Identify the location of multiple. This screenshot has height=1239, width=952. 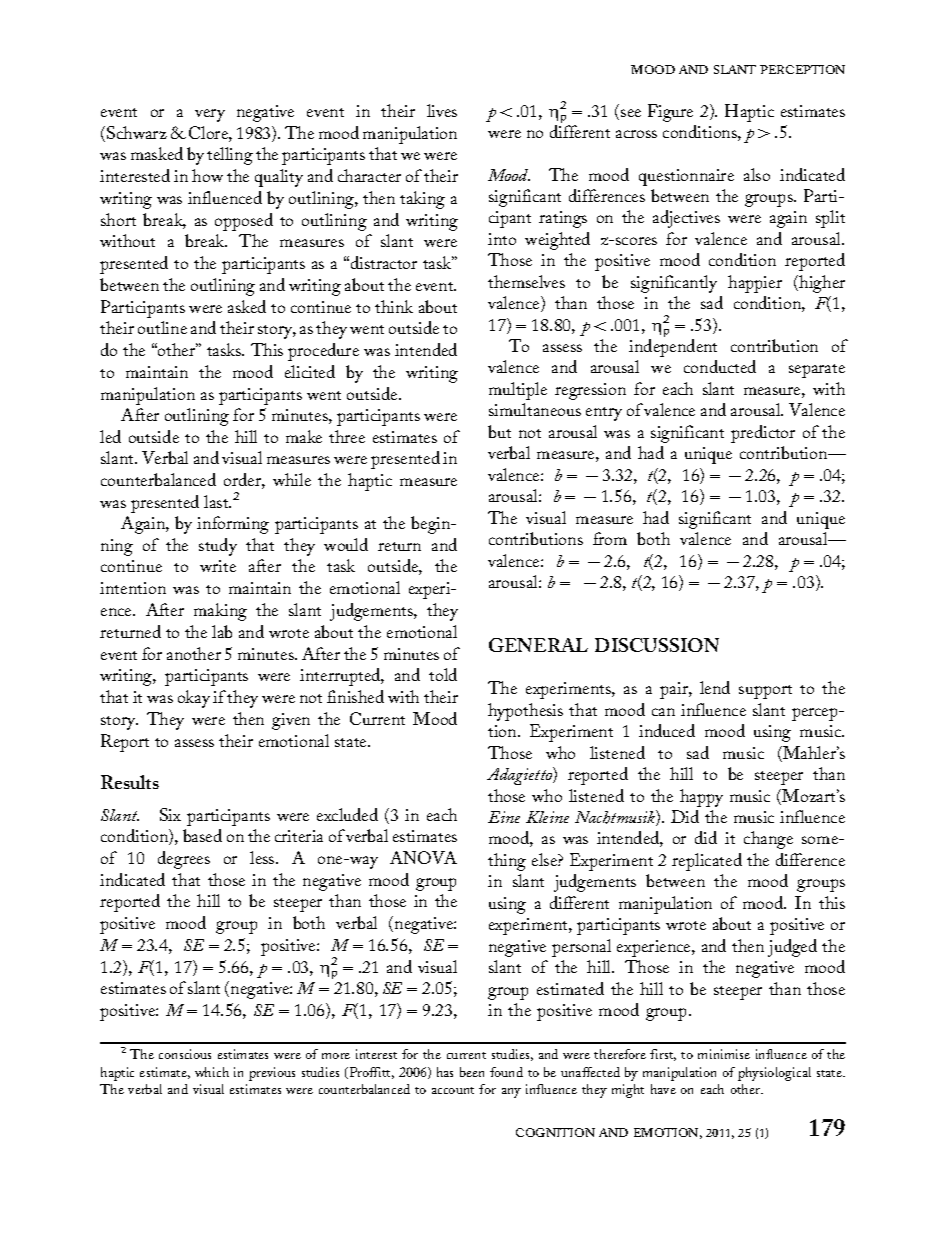
(518, 391).
